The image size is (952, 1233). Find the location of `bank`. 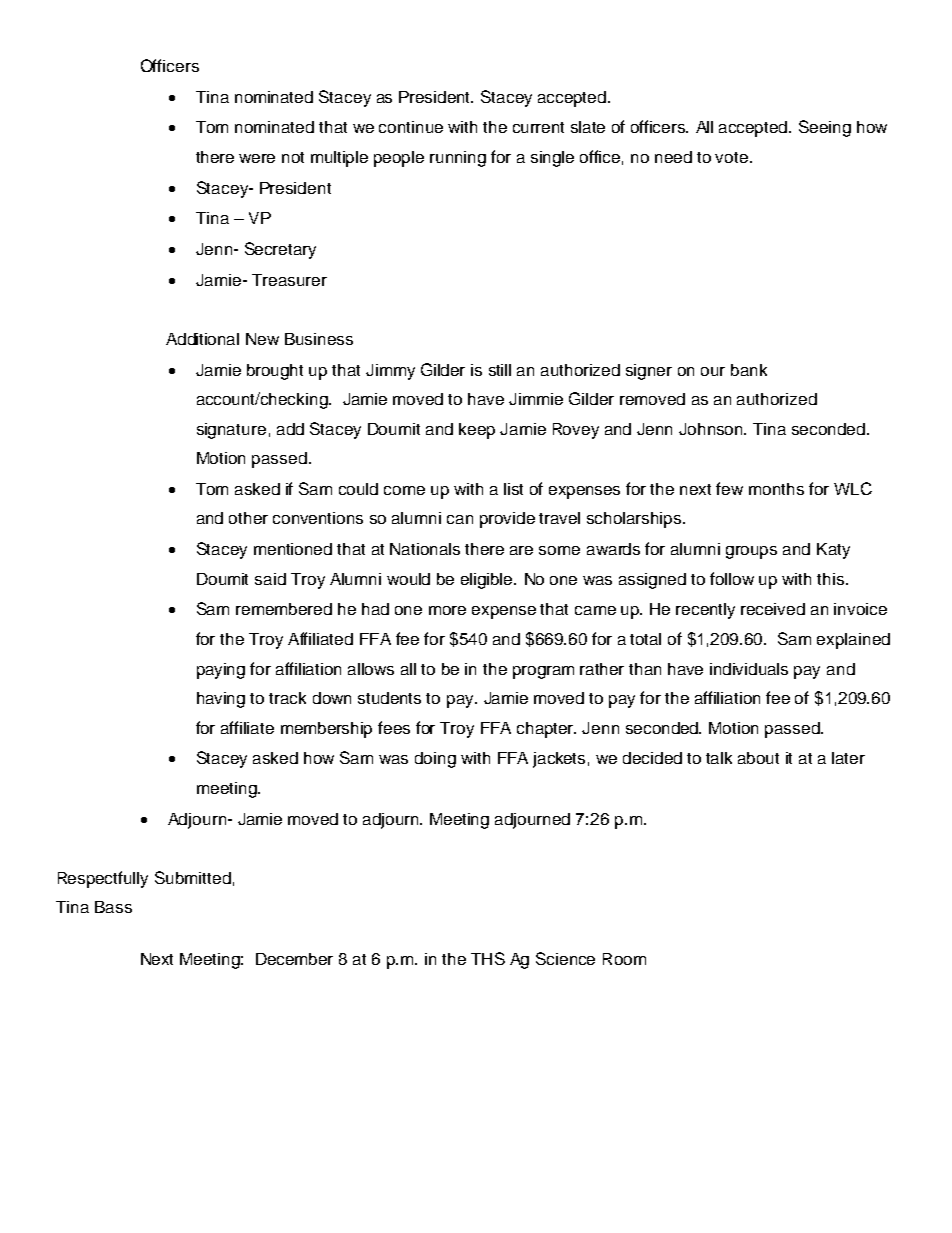

bank is located at coordinates (749, 370).
